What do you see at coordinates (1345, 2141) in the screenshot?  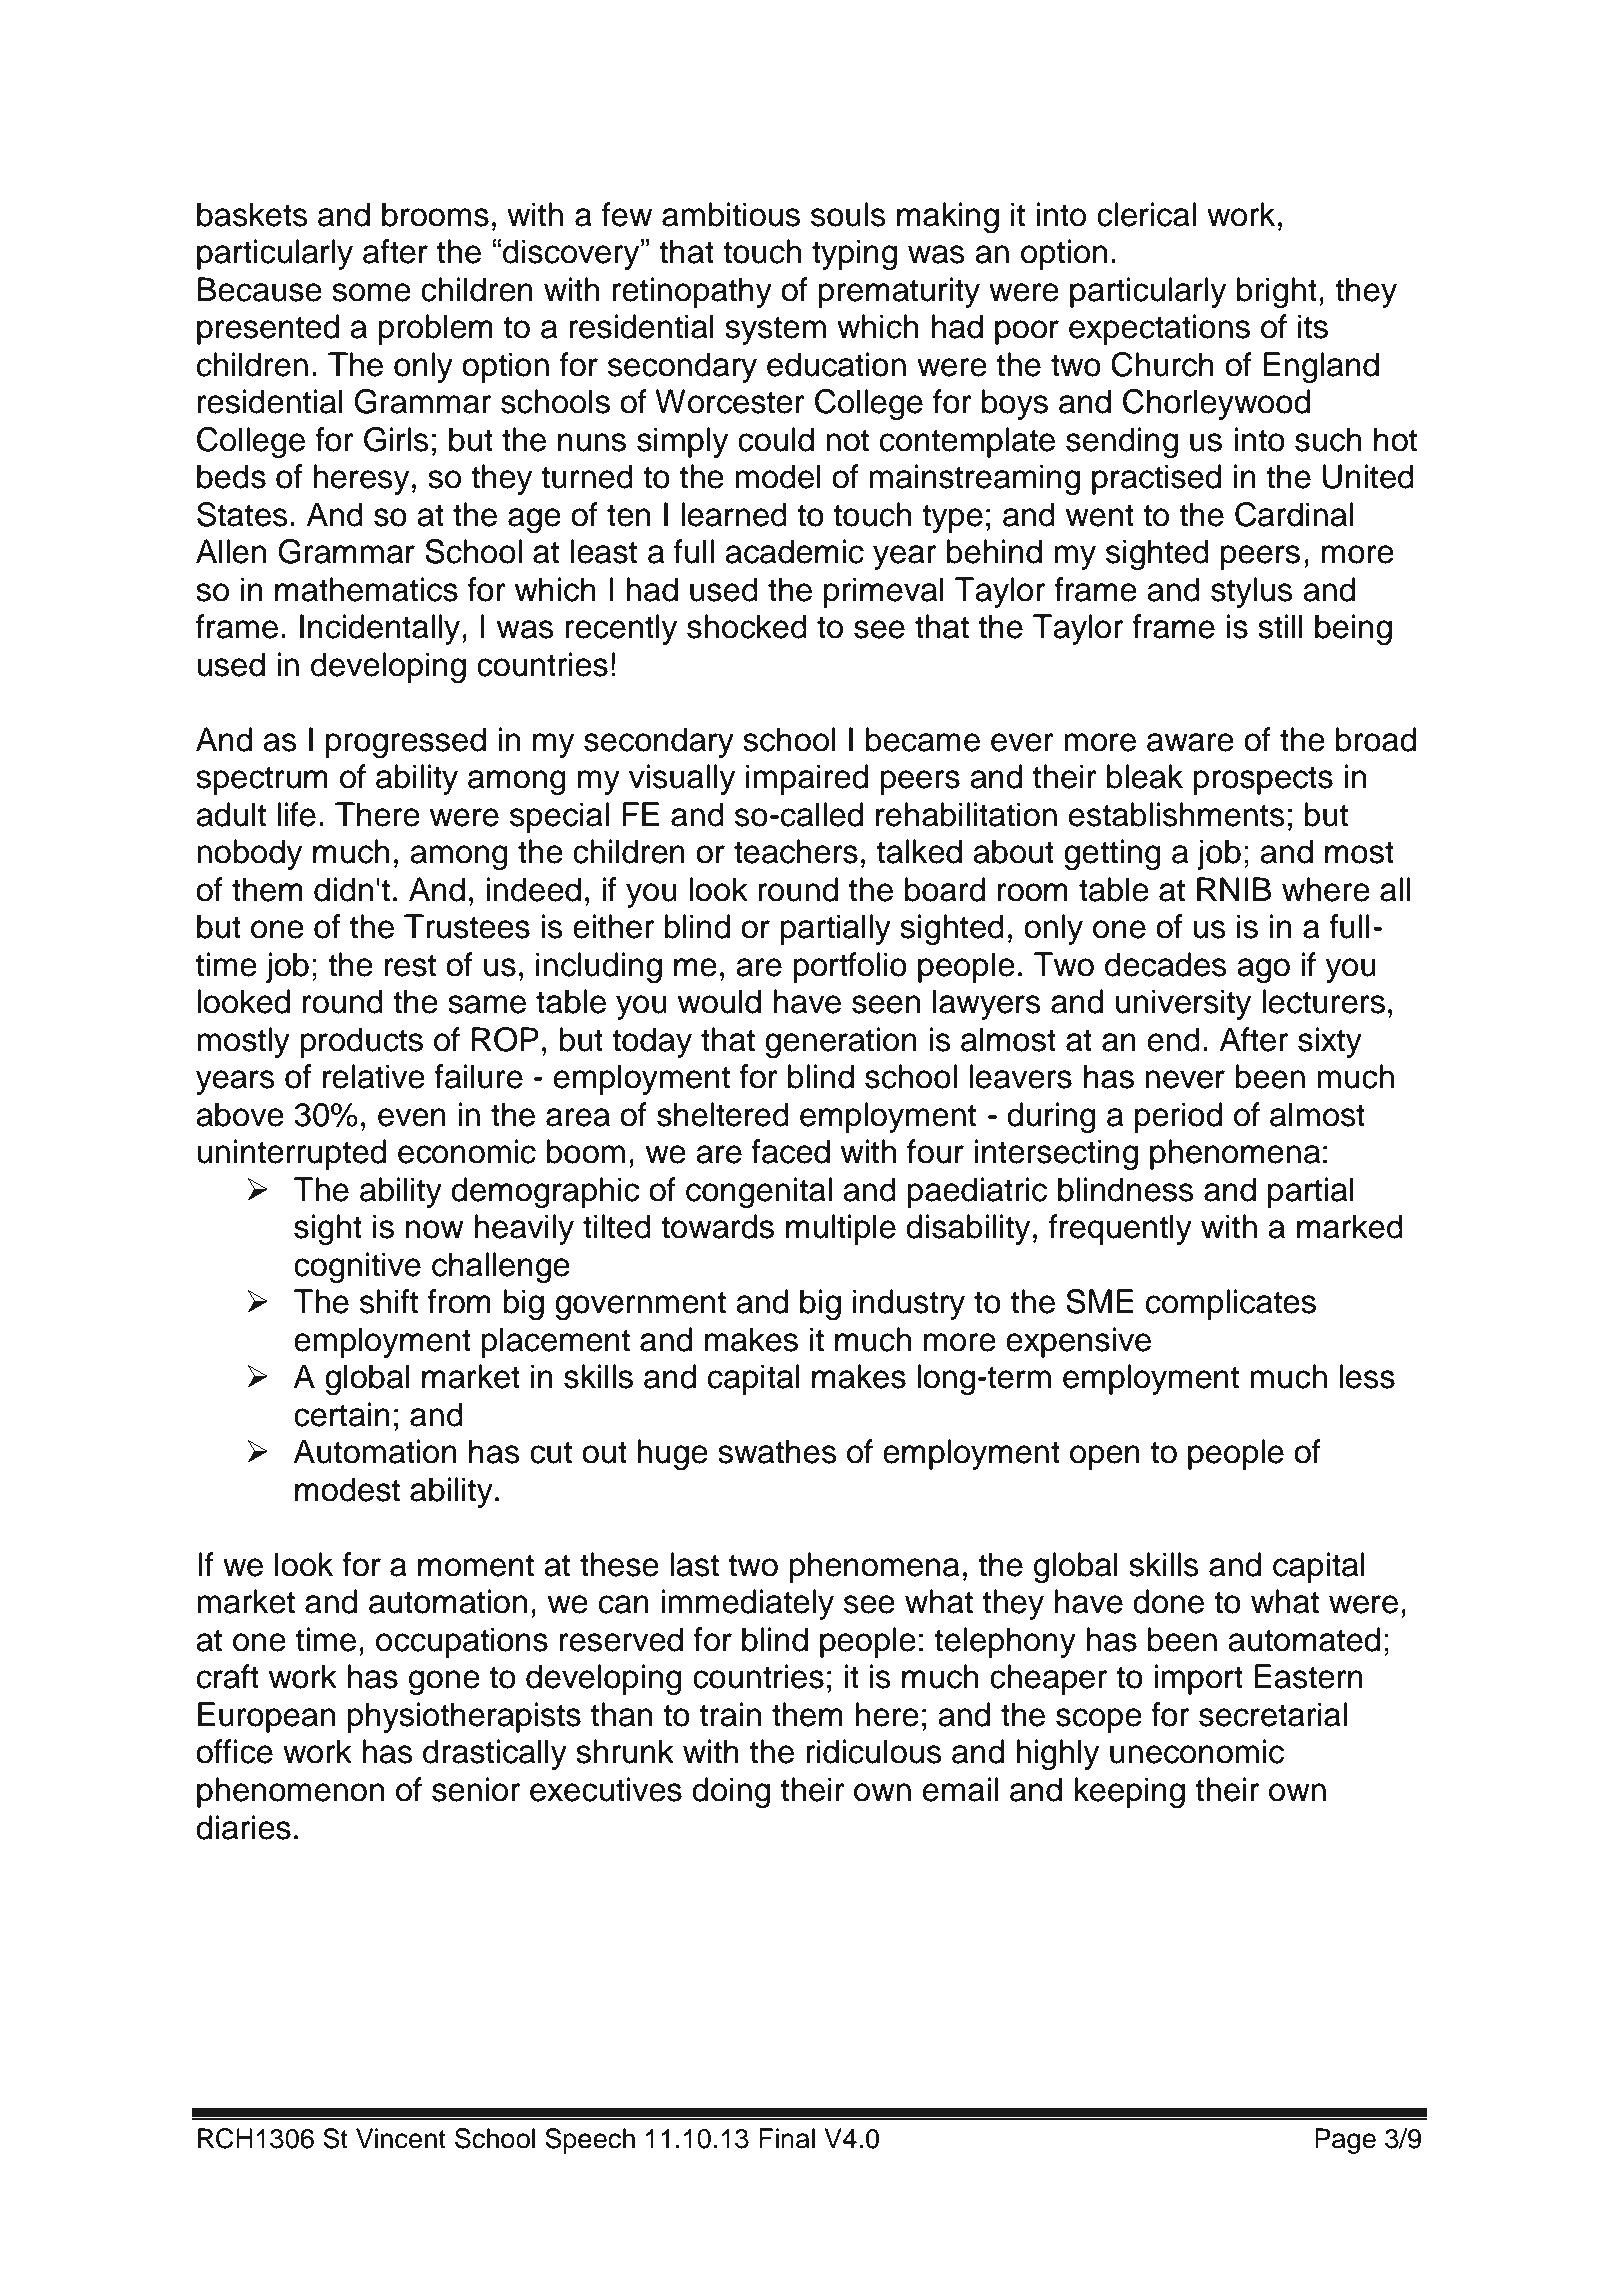 I see `Page` at bounding box center [1345, 2141].
